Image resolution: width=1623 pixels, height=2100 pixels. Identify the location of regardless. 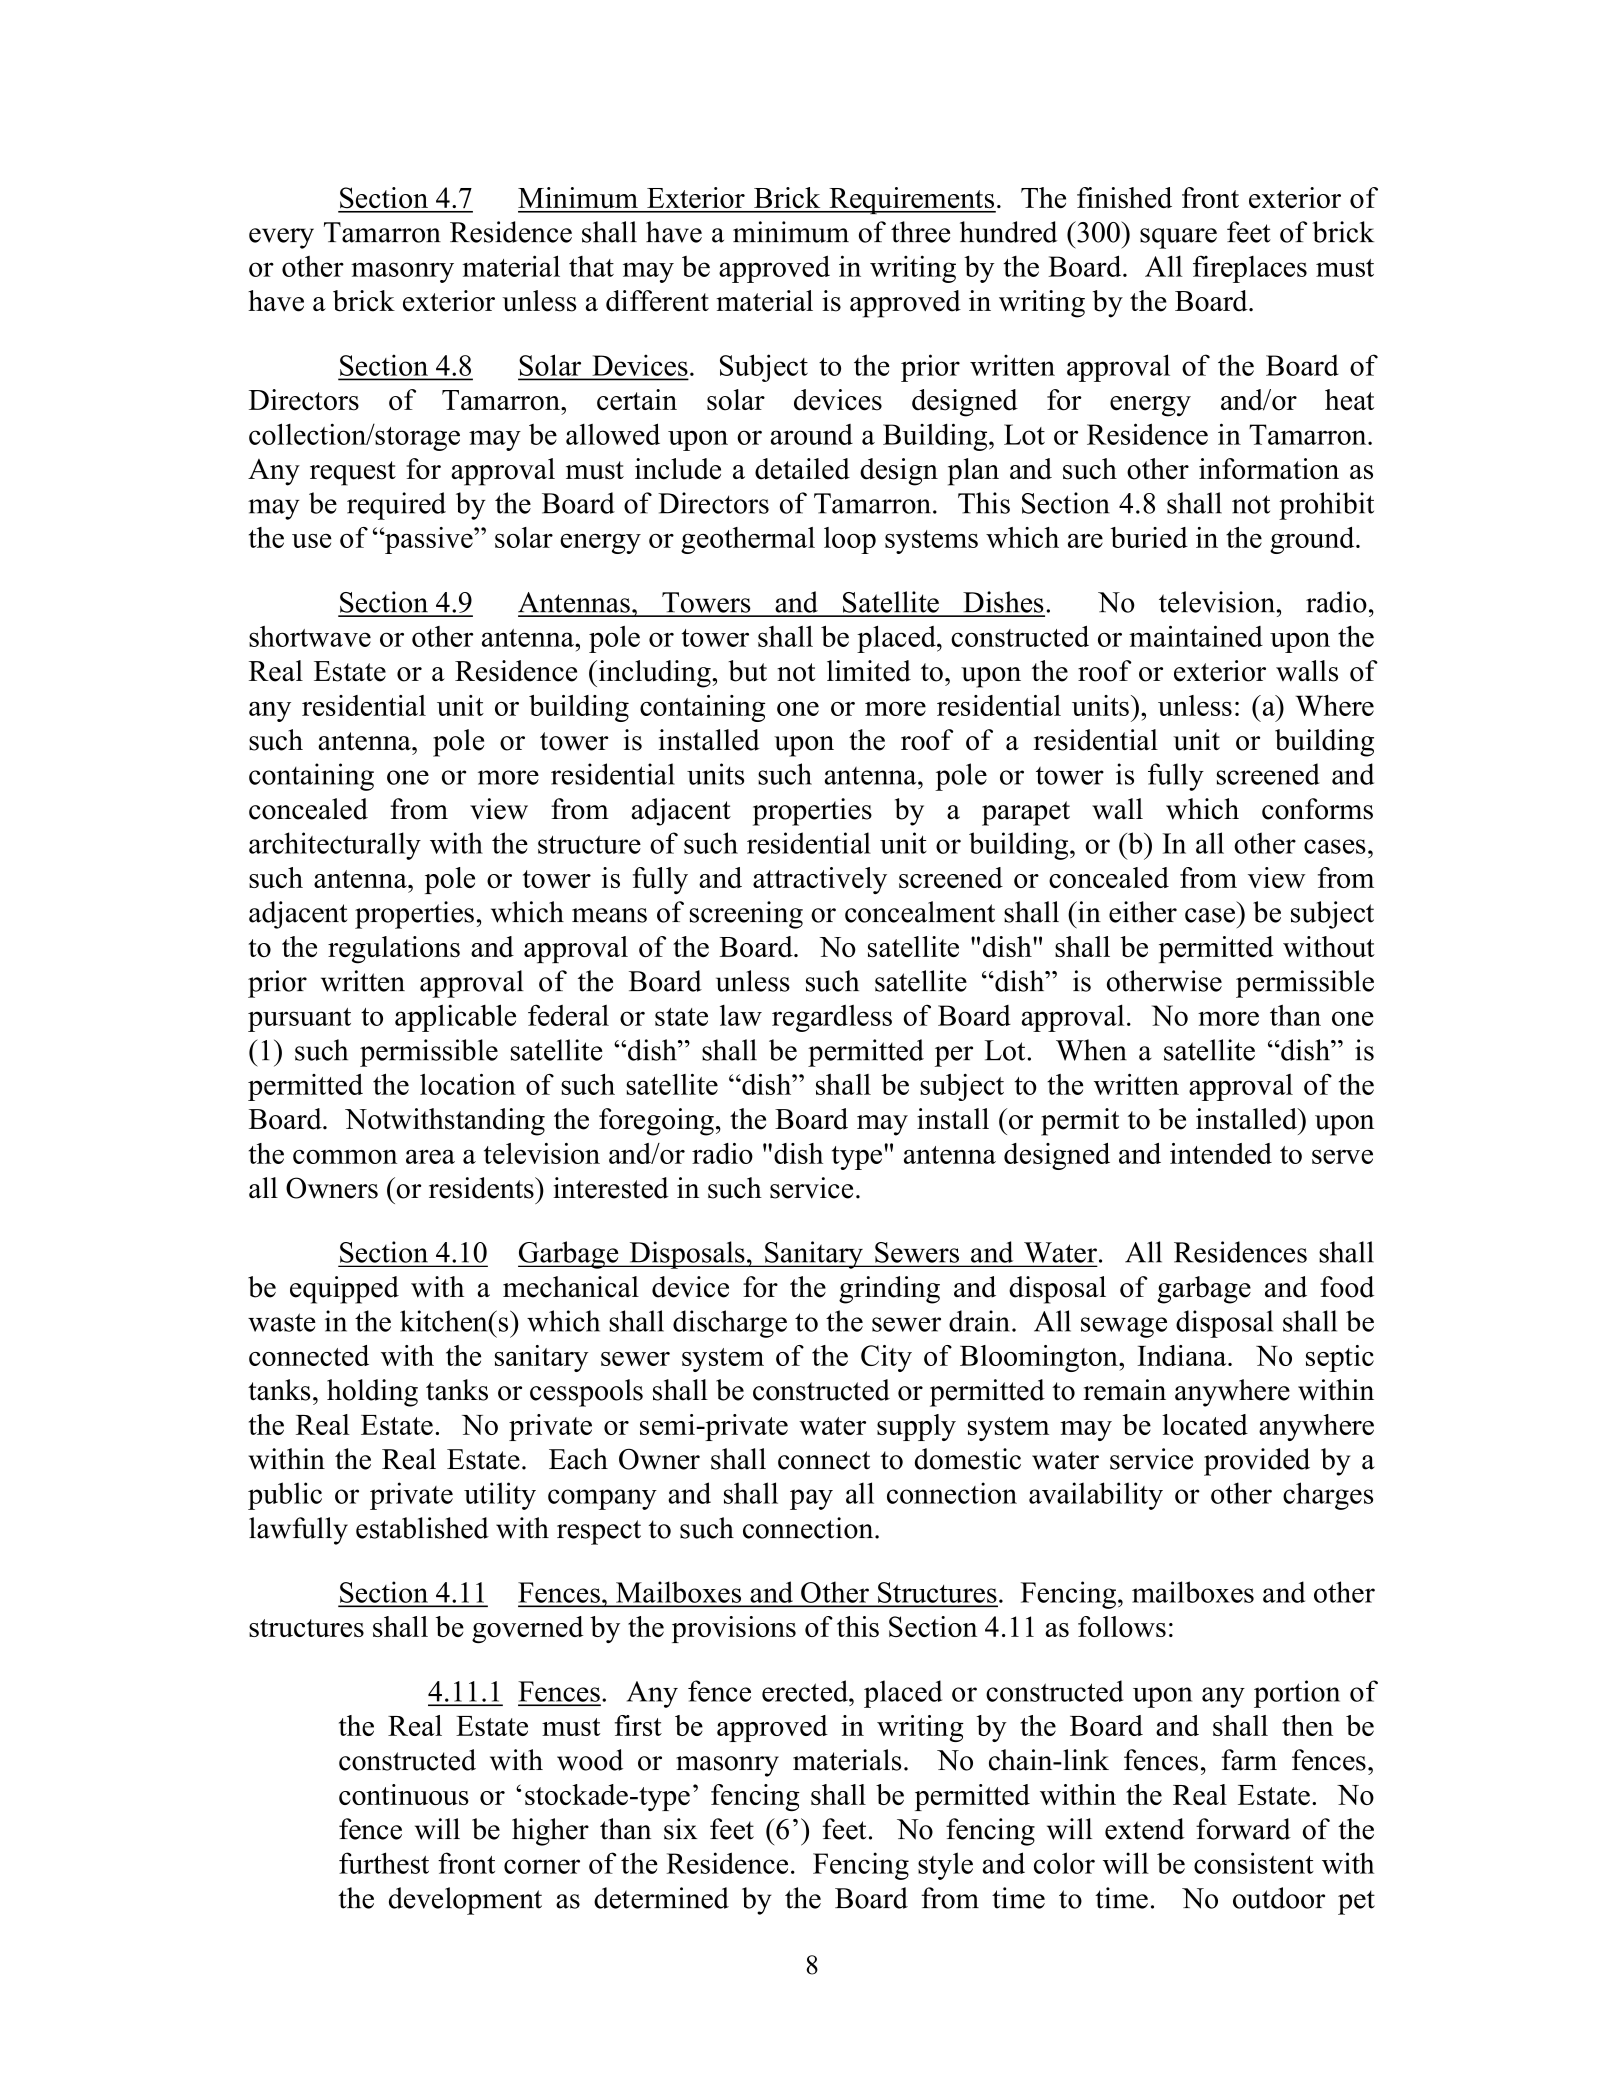
(832, 1018).
